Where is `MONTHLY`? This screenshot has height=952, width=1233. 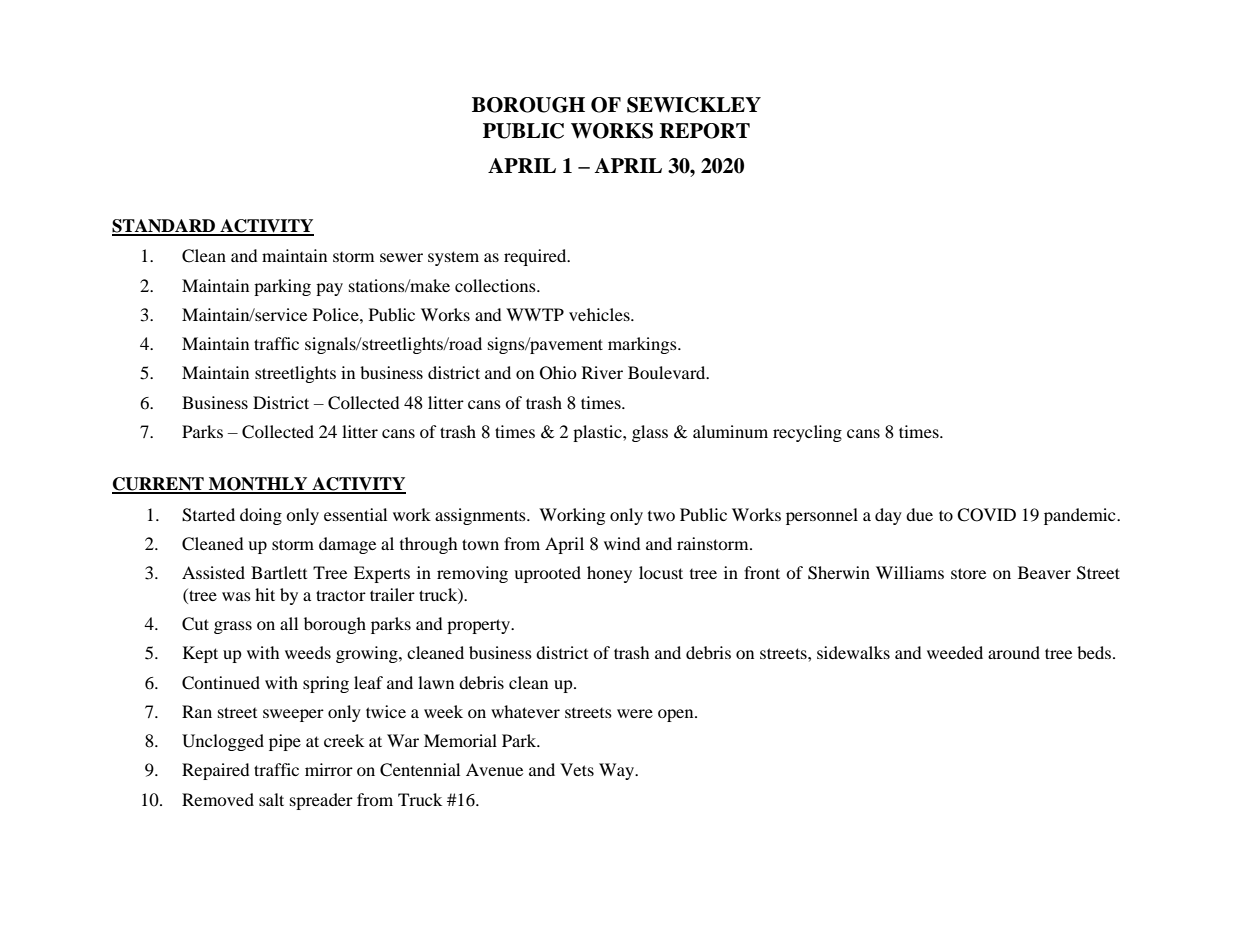 MONTHLY is located at coordinates (258, 485).
